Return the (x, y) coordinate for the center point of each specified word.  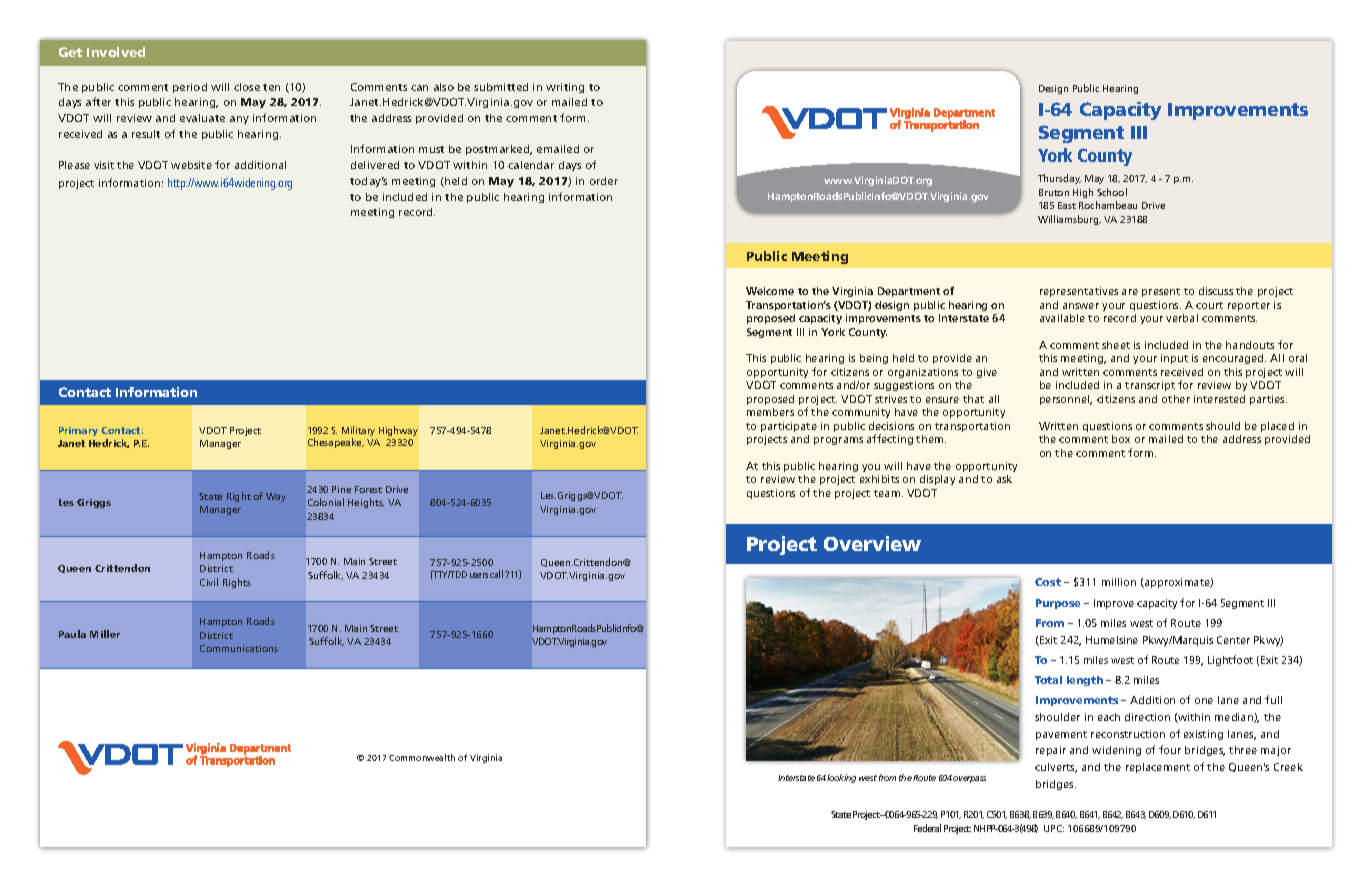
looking (841, 778)
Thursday (1059, 179)
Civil (209, 582)
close (247, 87)
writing (565, 88)
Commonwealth (422, 757)
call (496, 574)
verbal (1182, 318)
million (1119, 582)
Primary (78, 431)
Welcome (770, 291)
